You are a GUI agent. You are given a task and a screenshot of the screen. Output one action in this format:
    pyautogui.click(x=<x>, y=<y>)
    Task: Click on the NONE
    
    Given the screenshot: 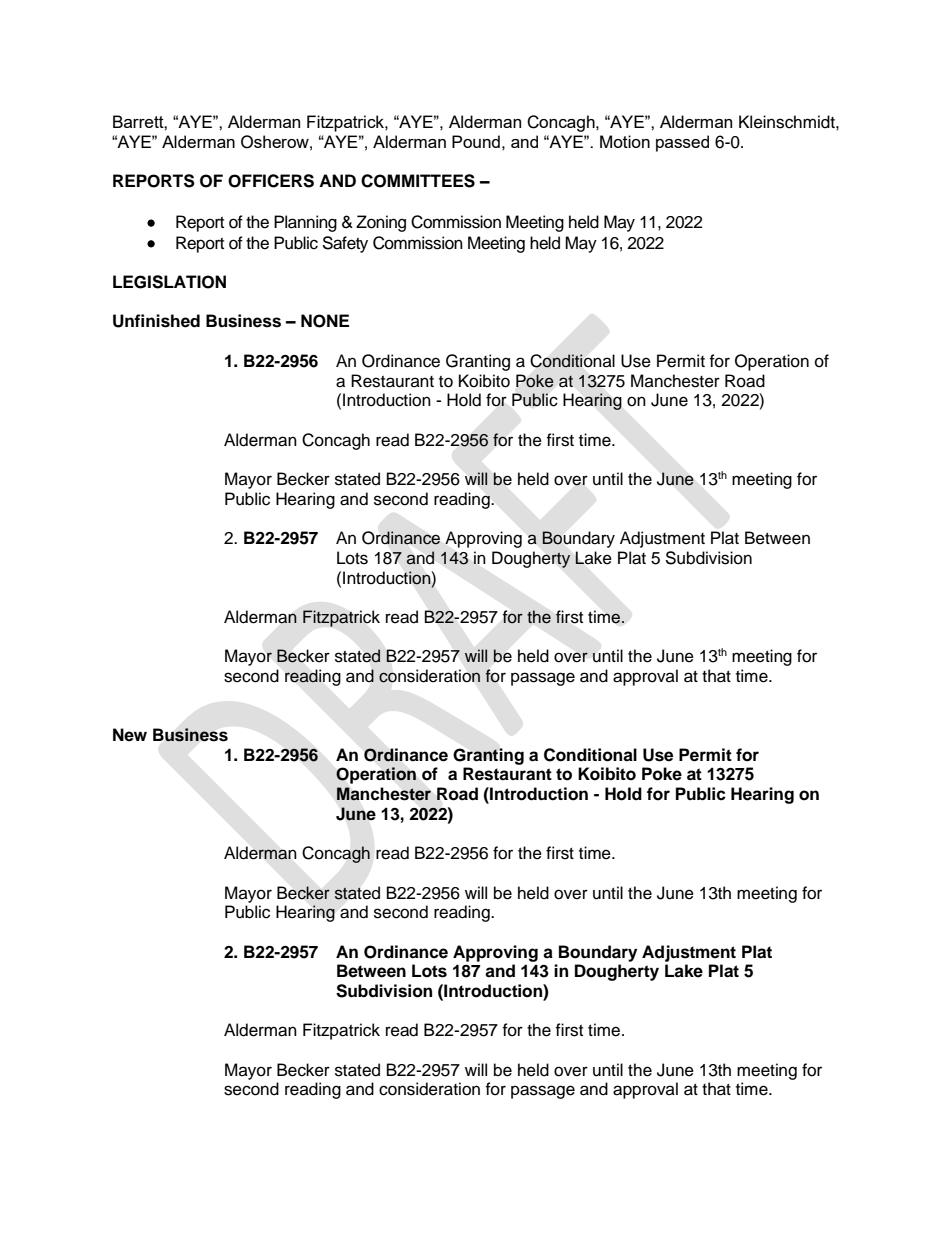 What is the action you would take?
    pyautogui.click(x=325, y=321)
